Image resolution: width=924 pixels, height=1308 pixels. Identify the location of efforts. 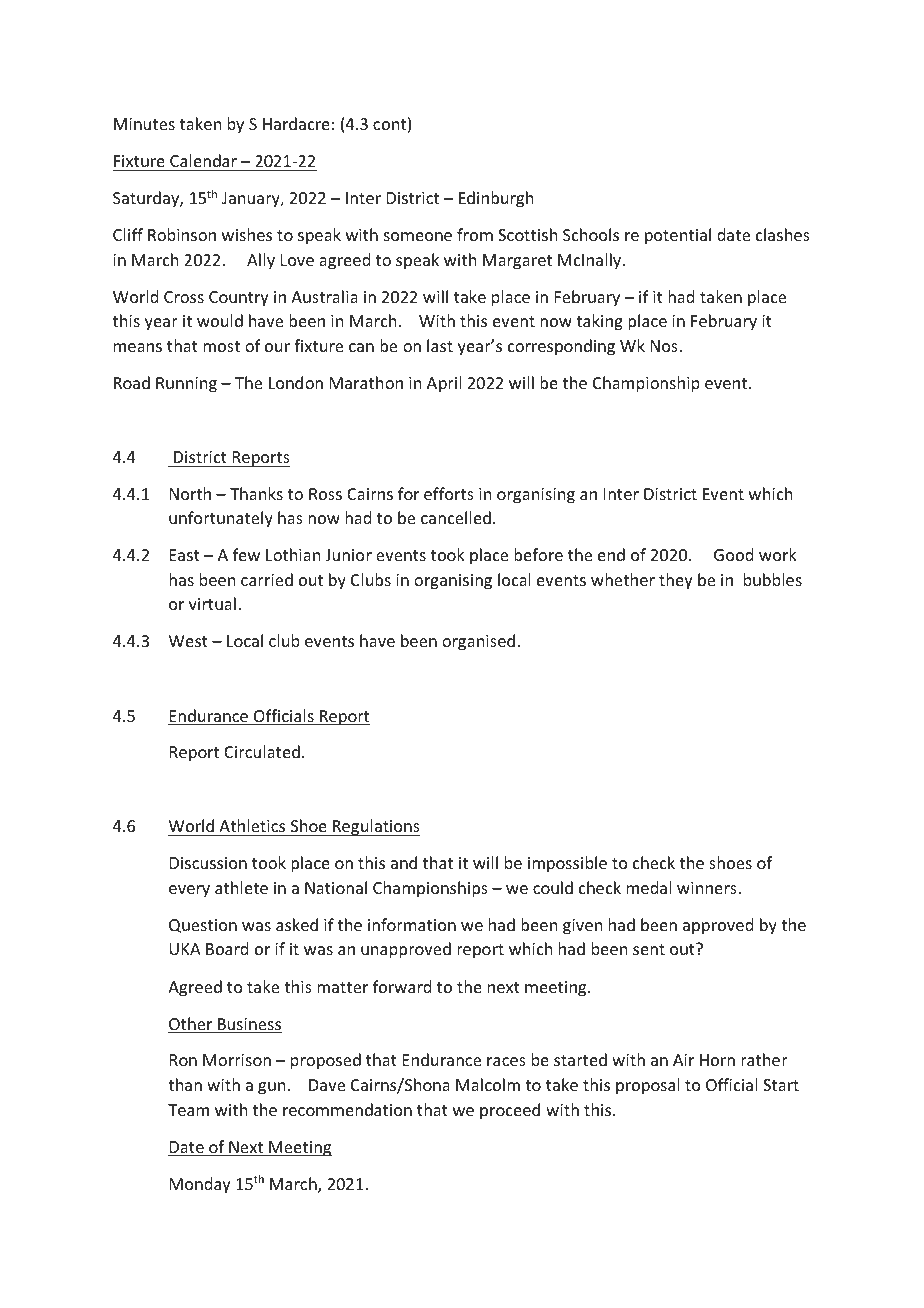
(449, 493).
